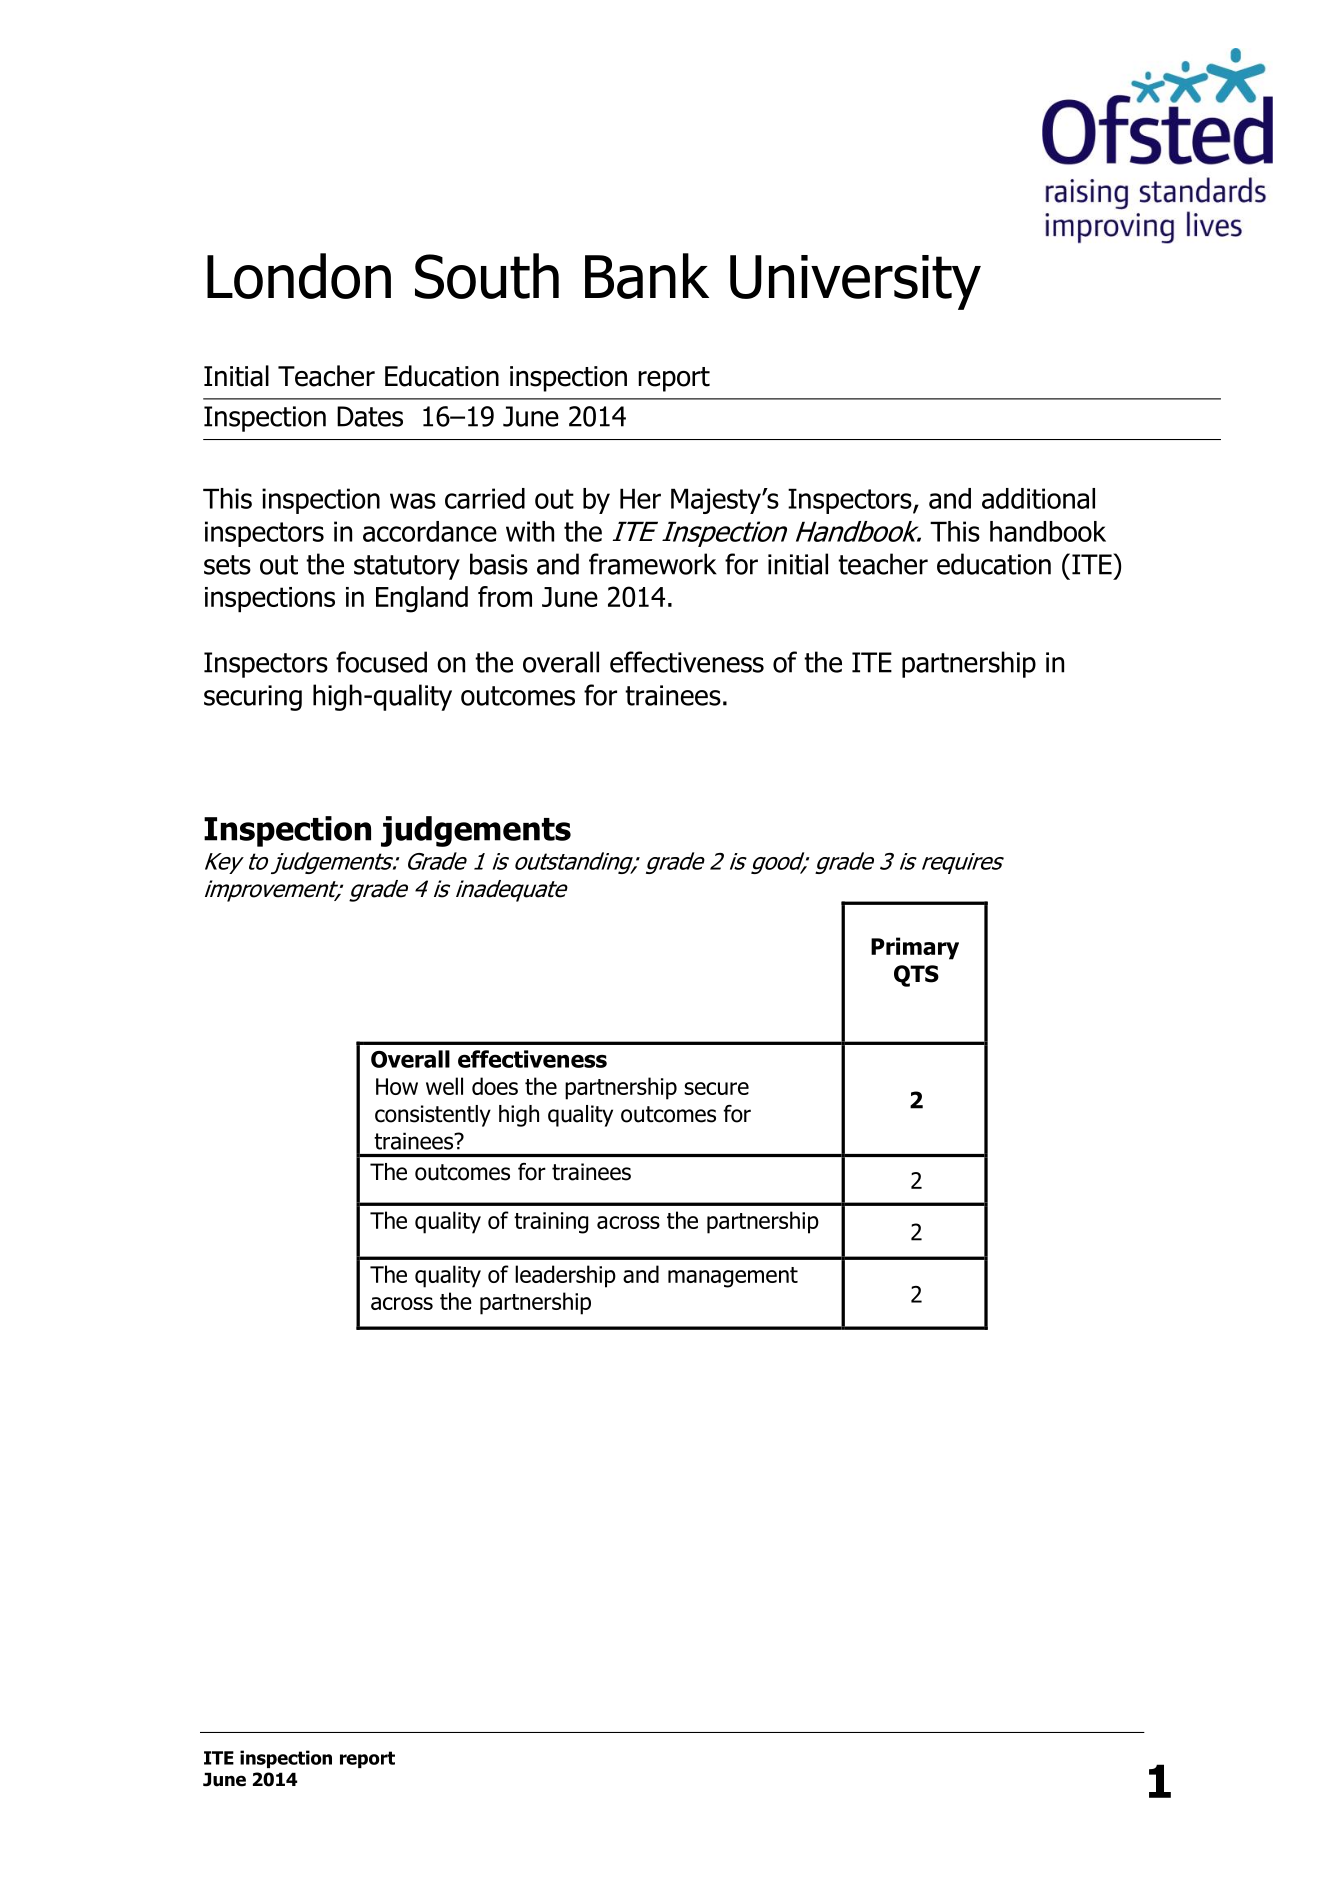 The height and width of the document is (1901, 1344). What do you see at coordinates (551, 1223) in the document?
I see `training` at bounding box center [551, 1223].
